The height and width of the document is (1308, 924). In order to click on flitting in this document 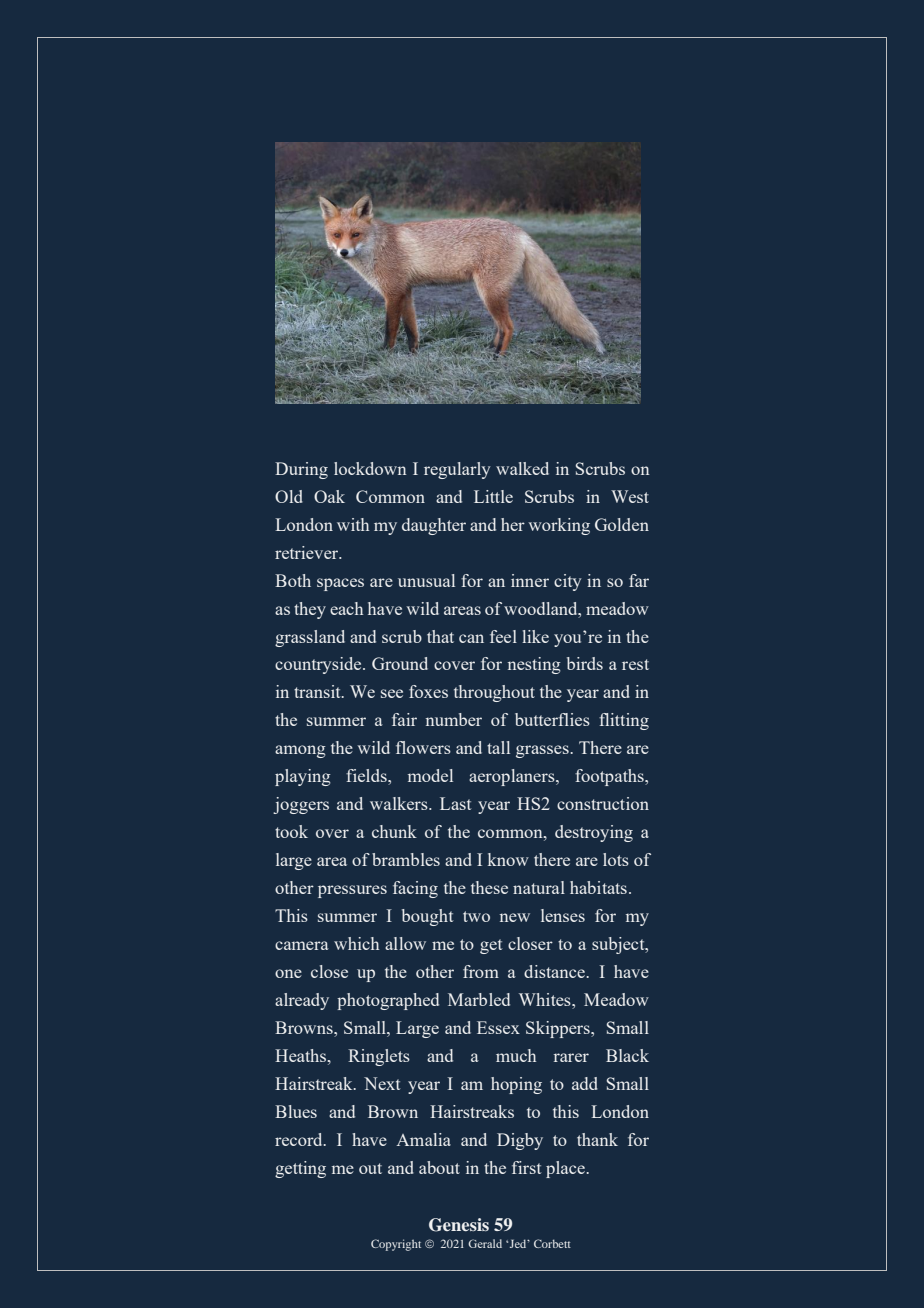, I will do `click(624, 721)`.
